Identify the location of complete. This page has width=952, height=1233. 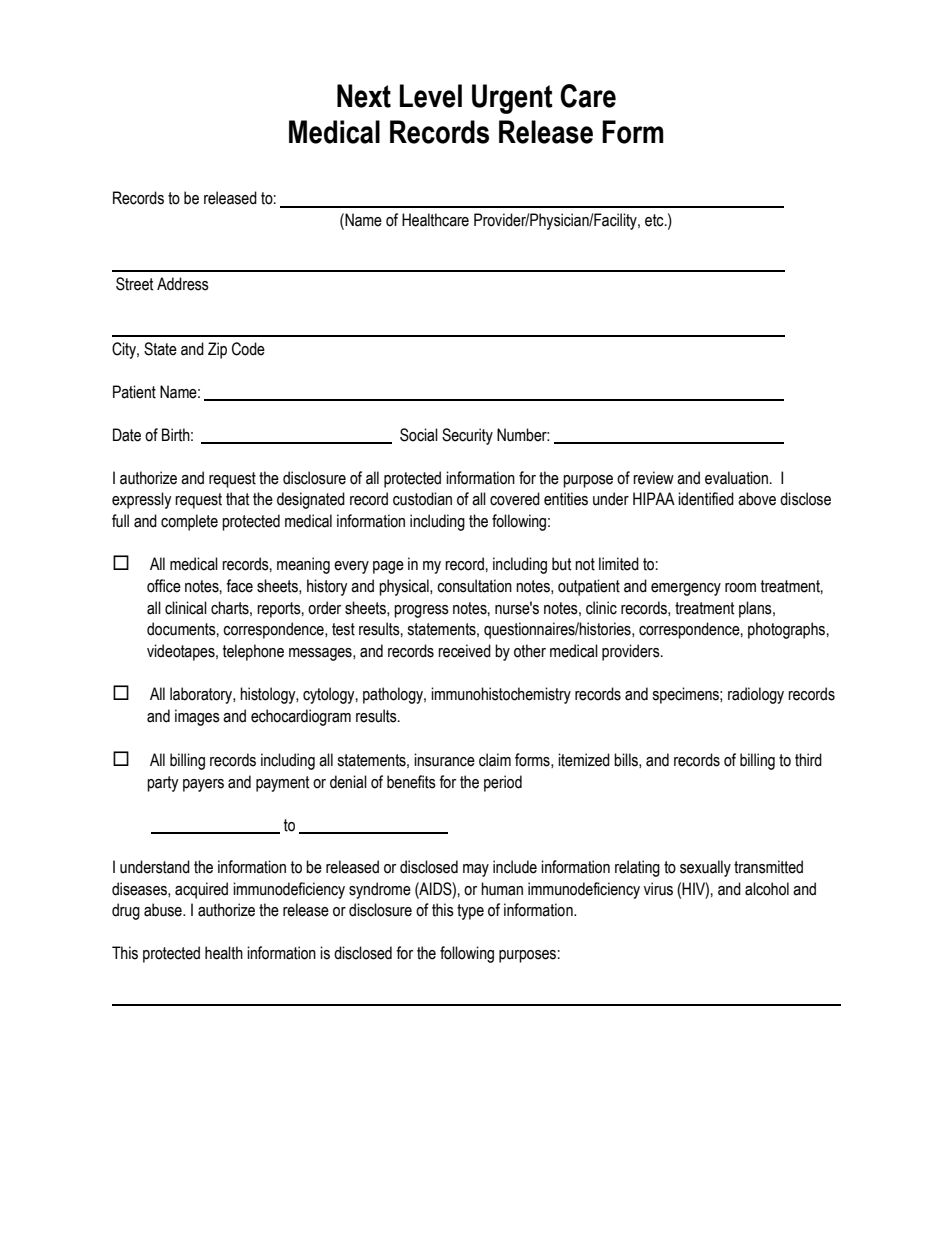
(189, 522).
